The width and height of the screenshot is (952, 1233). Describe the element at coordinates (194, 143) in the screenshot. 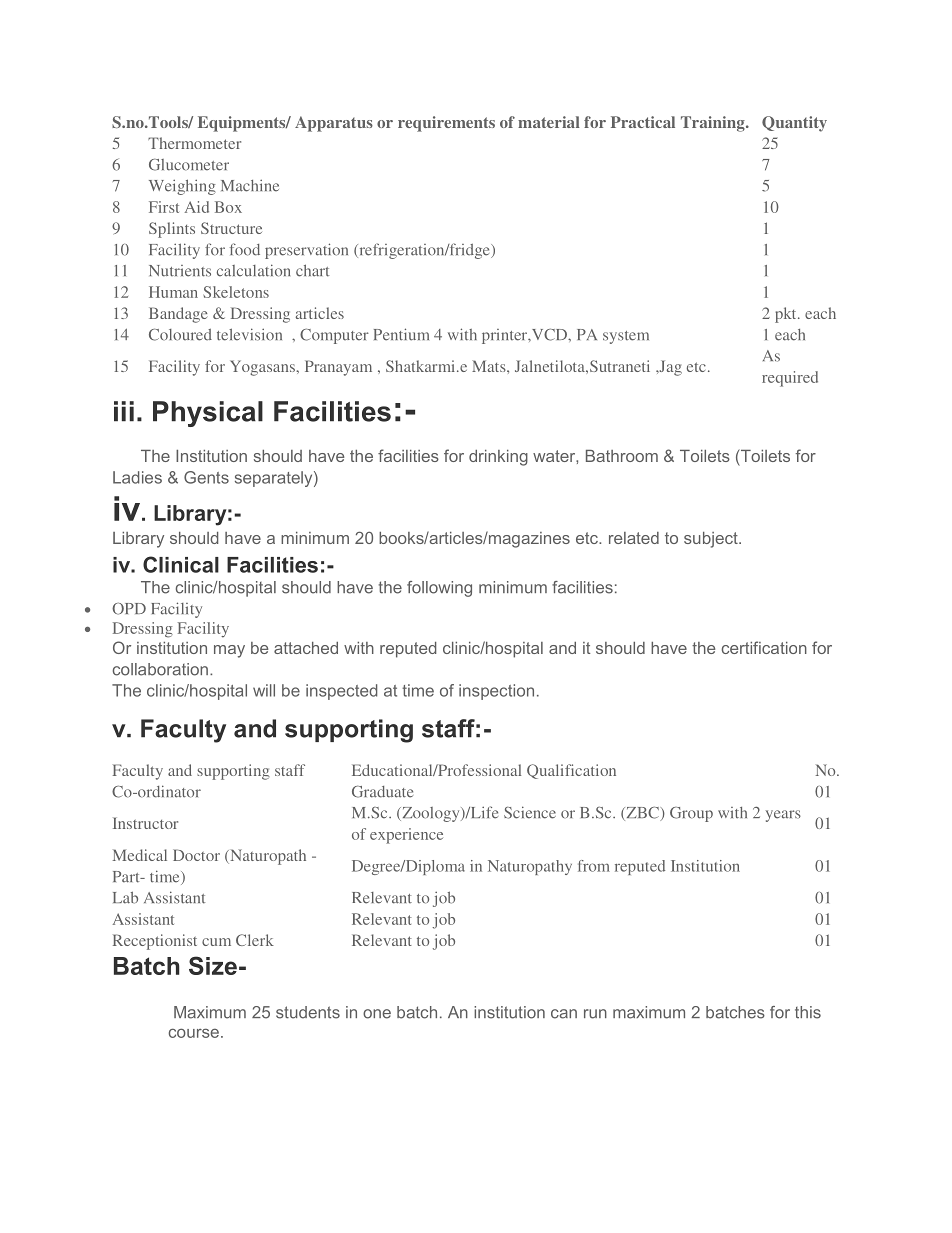

I see `Thermometer` at that location.
